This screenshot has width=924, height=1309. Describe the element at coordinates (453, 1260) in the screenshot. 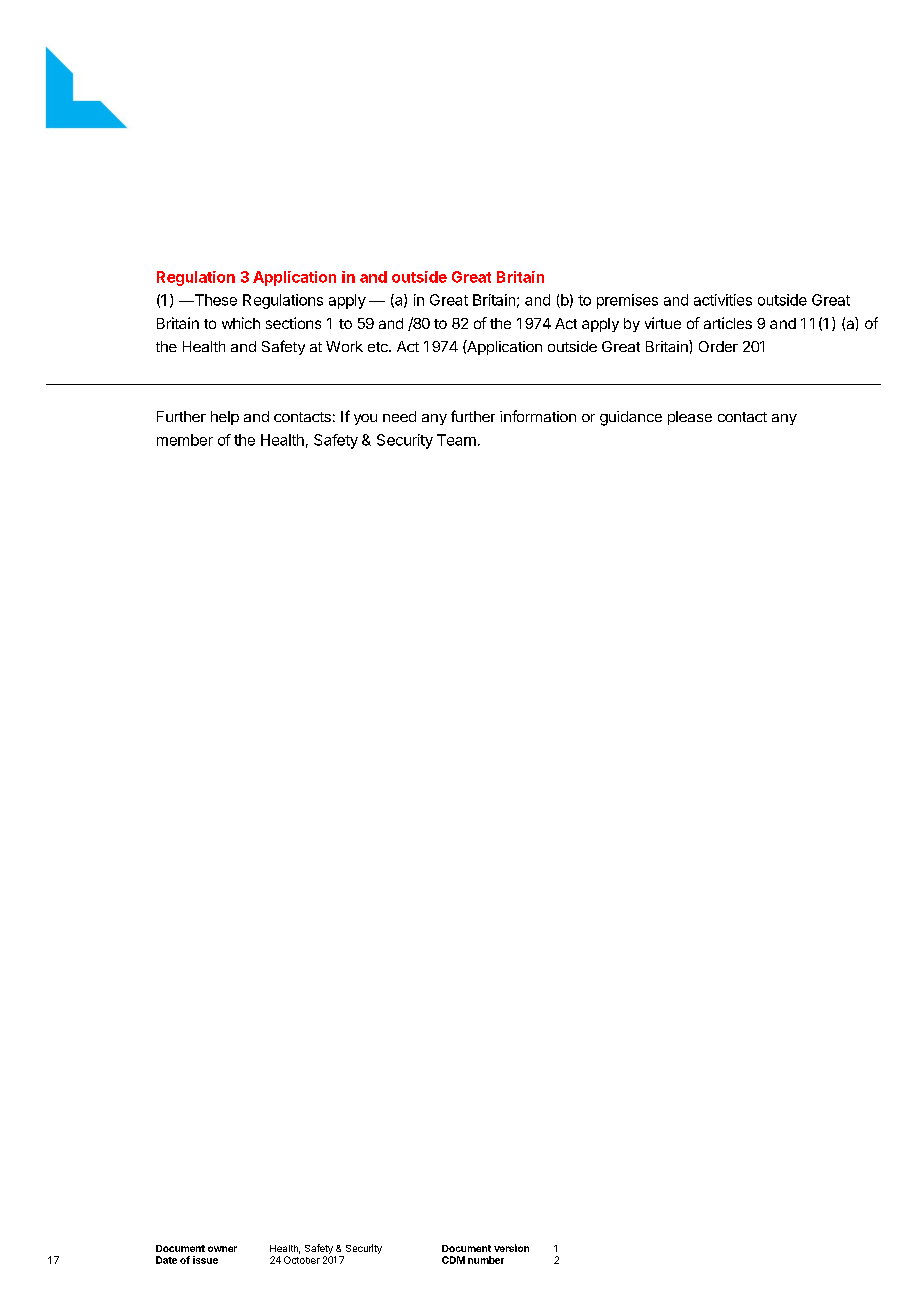

I see `CDM` at that location.
